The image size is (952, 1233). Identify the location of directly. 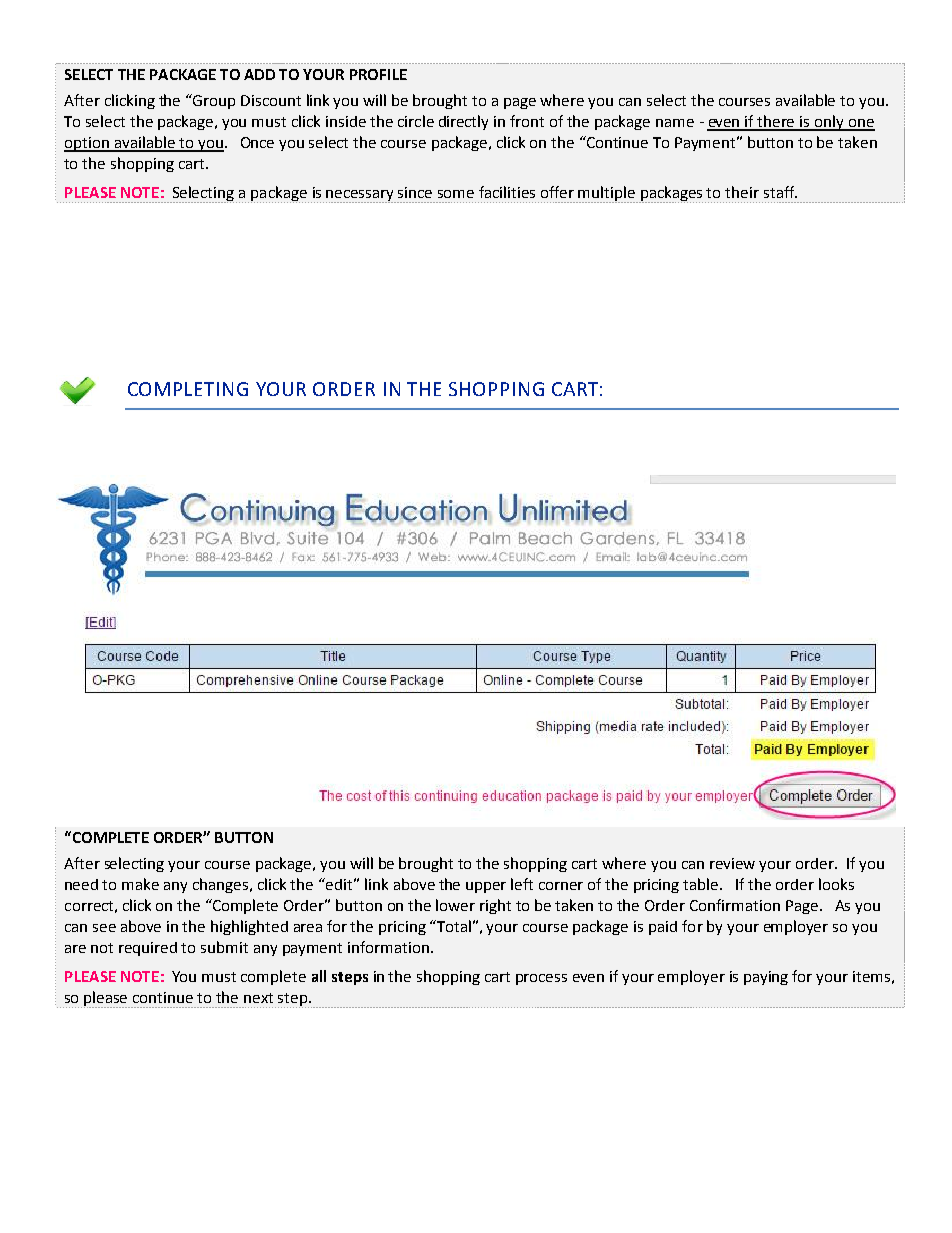
(463, 122).
